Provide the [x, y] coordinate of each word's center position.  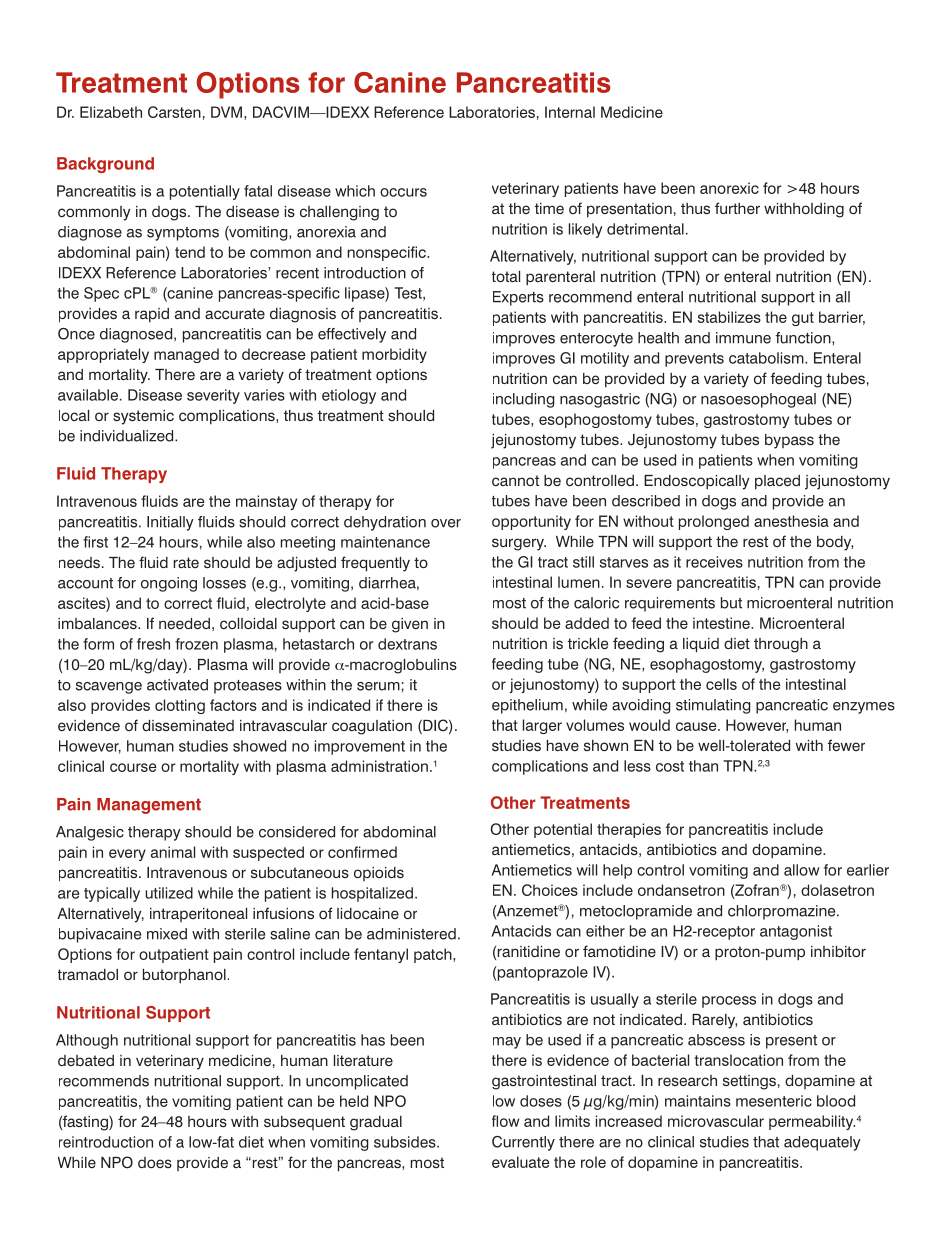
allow [802, 870]
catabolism [767, 358]
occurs [403, 192]
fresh [153, 644]
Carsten [174, 112]
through [781, 645]
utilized [169, 893]
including [523, 400]
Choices [550, 890]
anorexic [729, 188]
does [155, 1162]
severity [213, 396]
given [410, 625]
